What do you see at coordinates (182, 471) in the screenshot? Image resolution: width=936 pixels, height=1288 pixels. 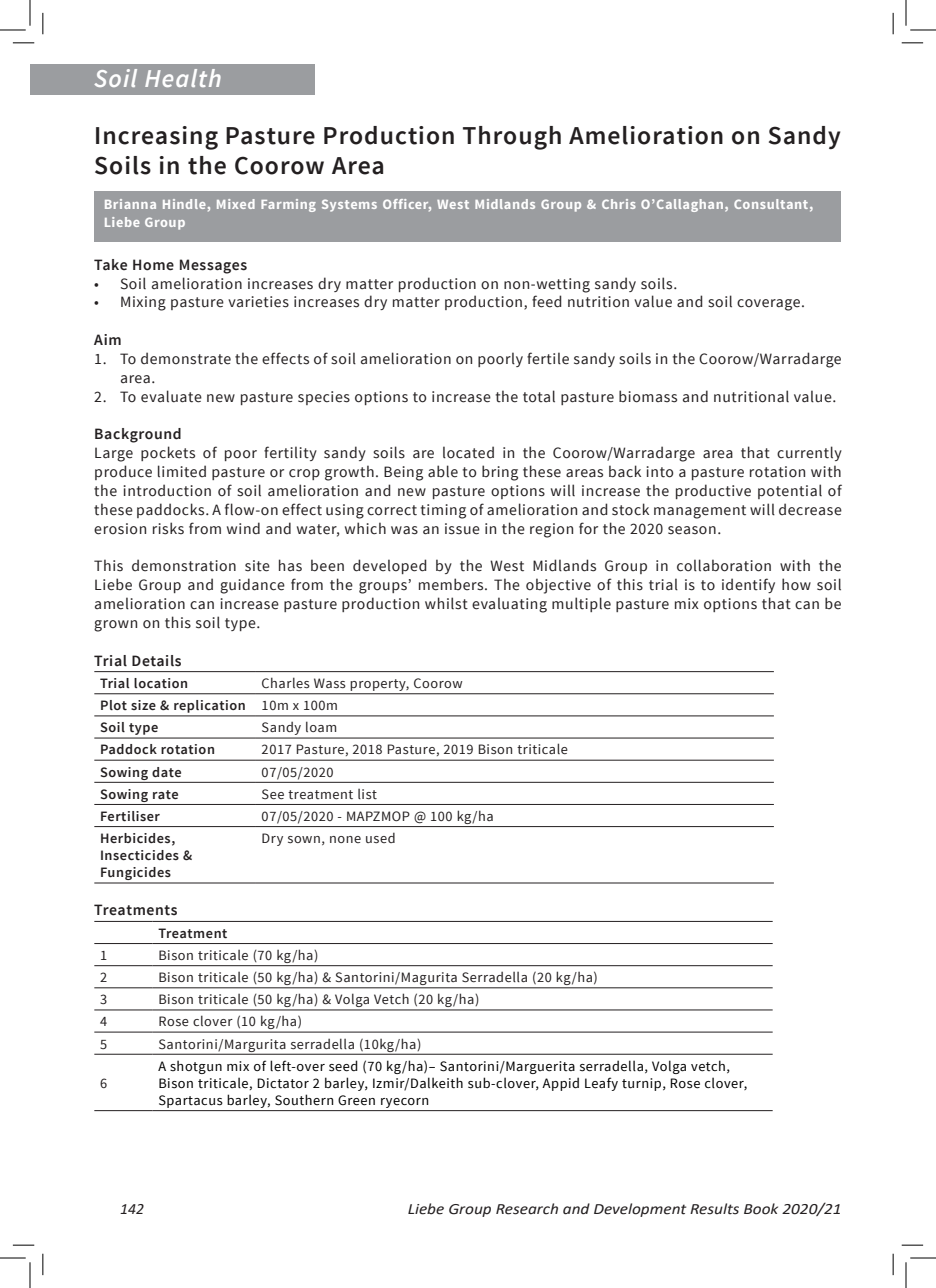 I see `limited` at bounding box center [182, 471].
